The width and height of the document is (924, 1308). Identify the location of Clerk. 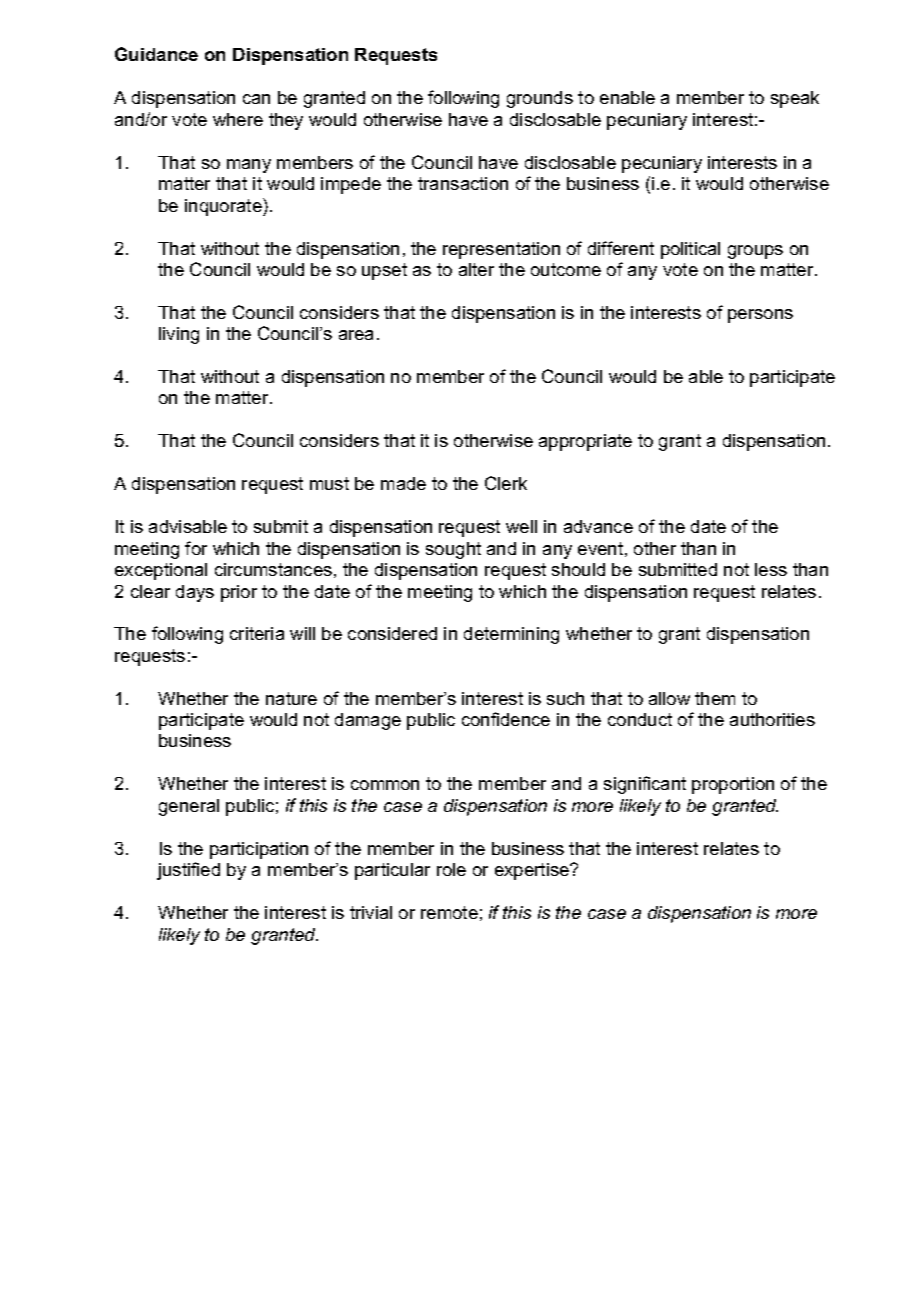
(506, 483).
